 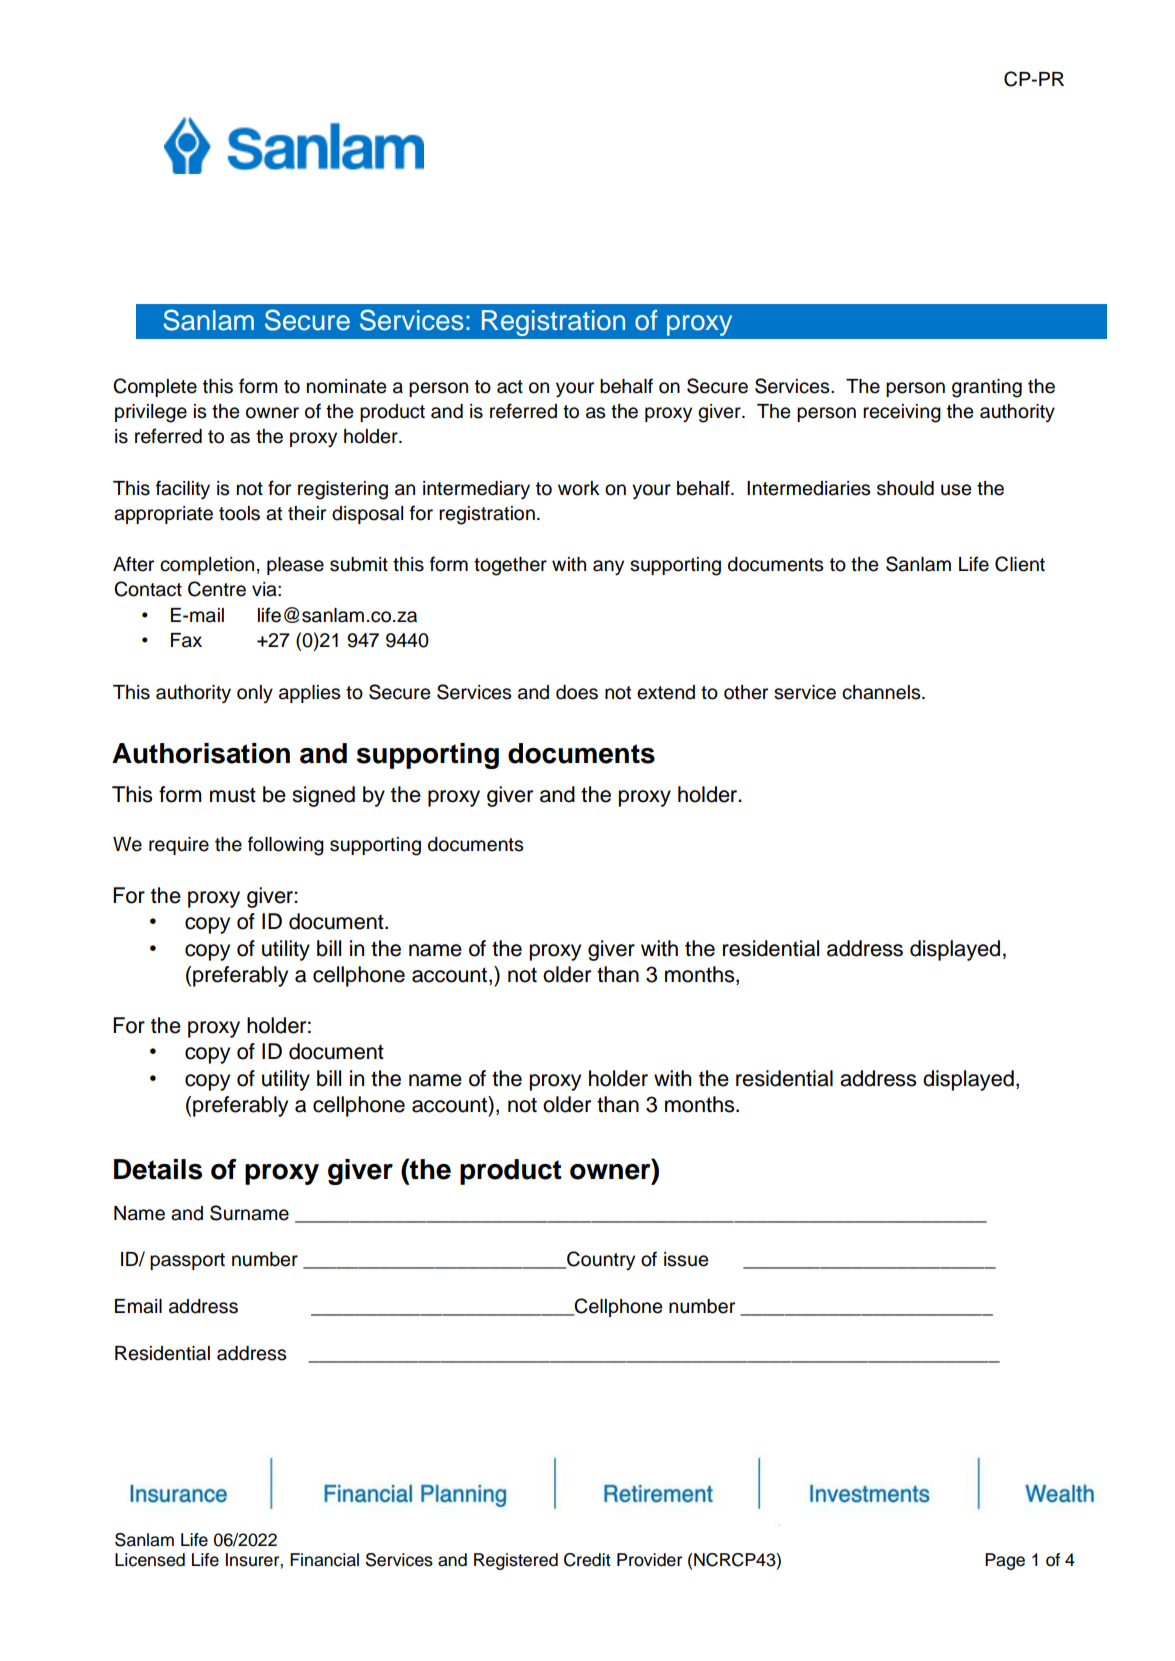 I want to click on following, so click(x=286, y=846).
